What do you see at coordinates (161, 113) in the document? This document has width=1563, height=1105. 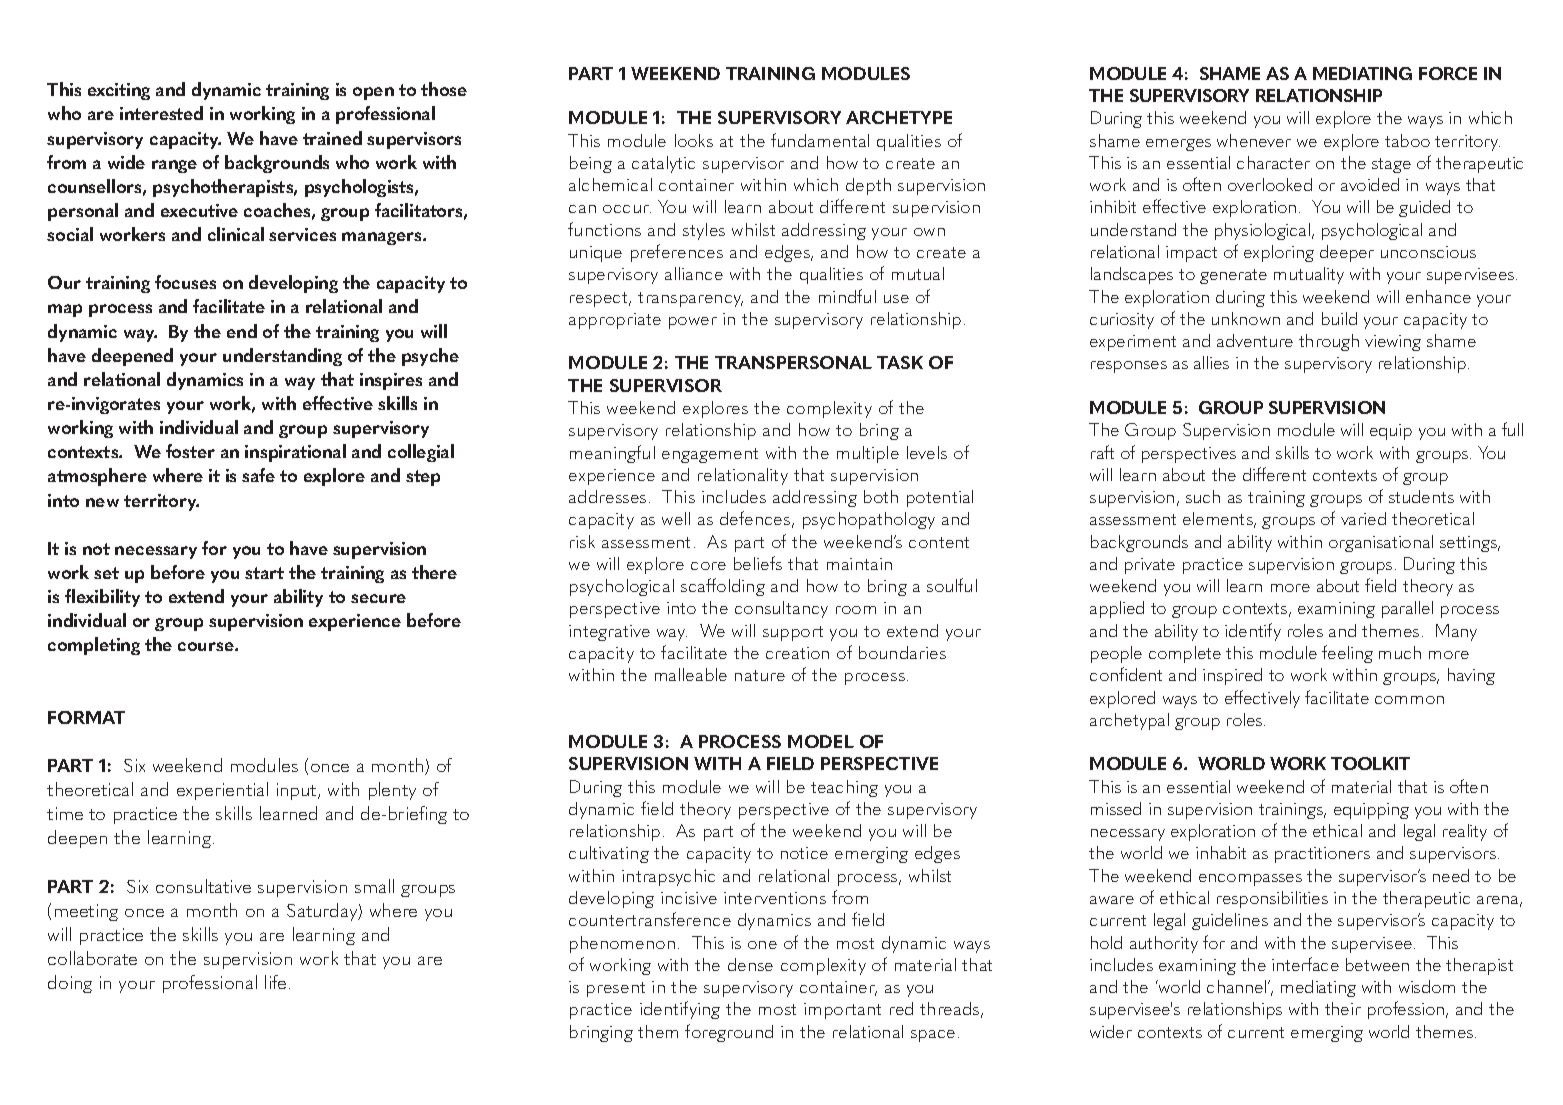 I see `interested` at bounding box center [161, 113].
